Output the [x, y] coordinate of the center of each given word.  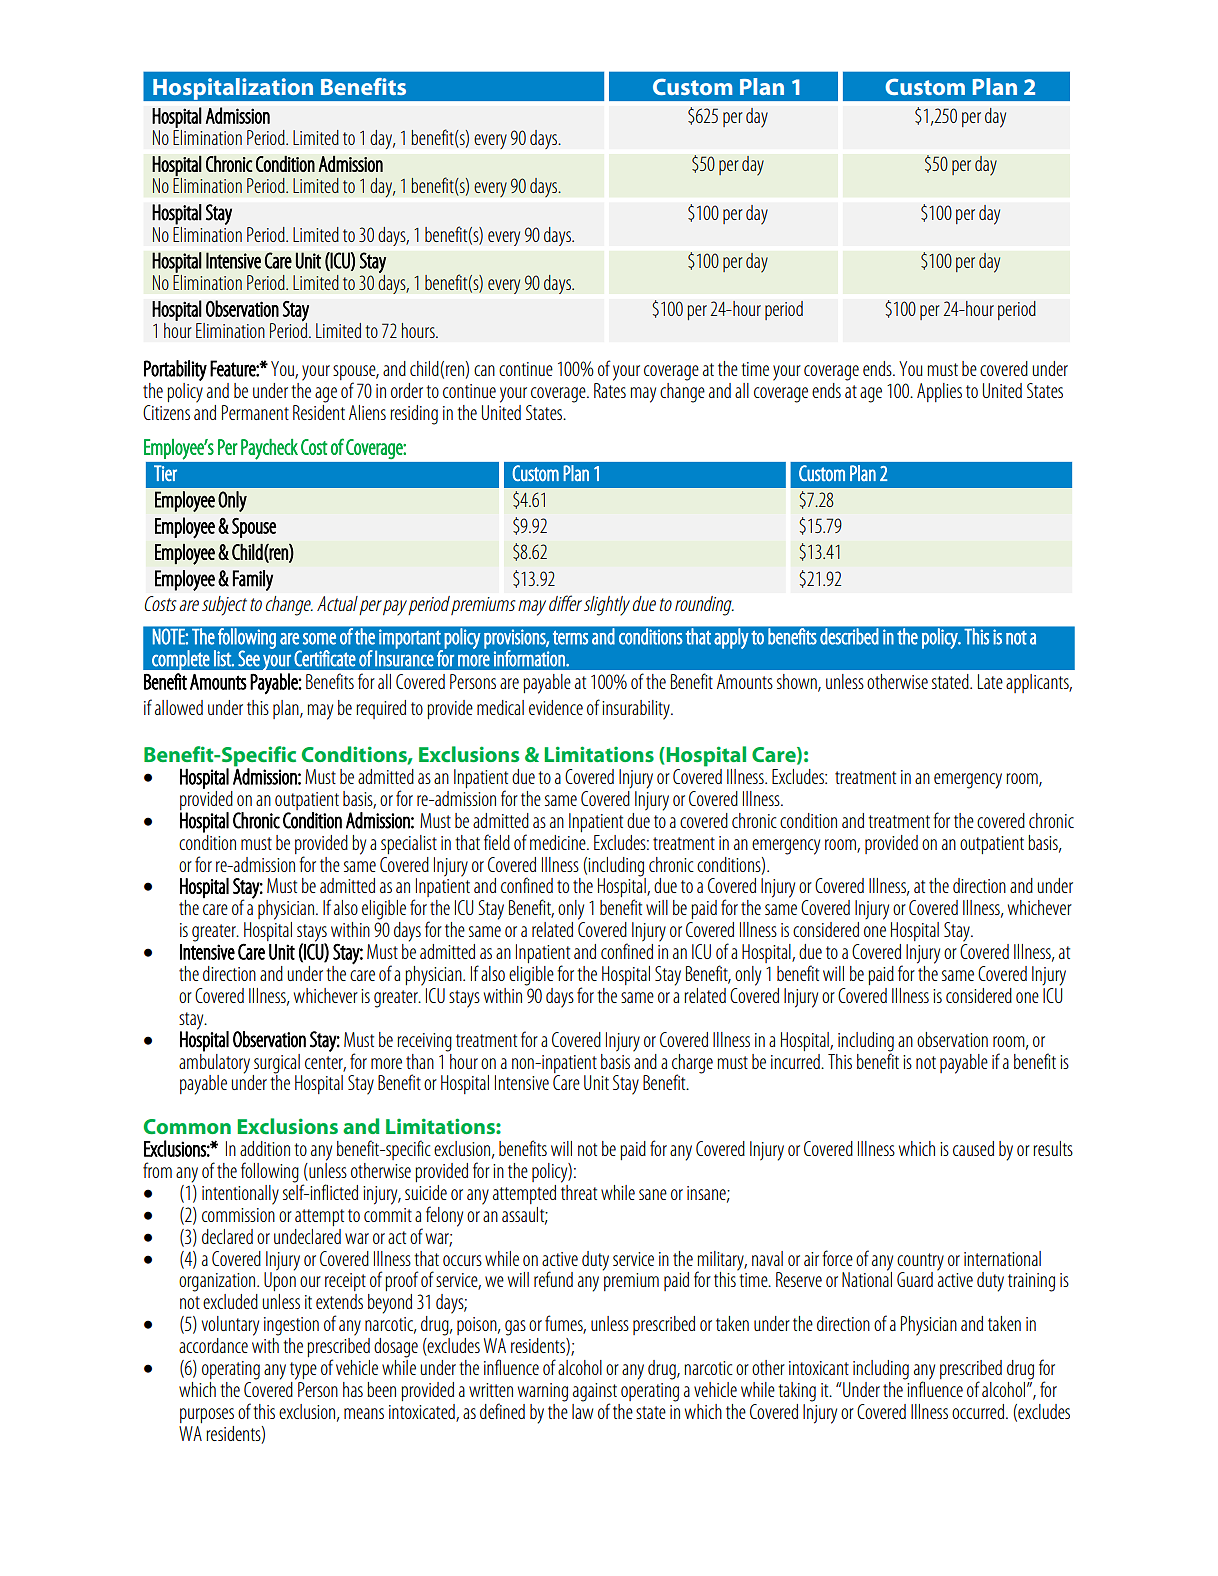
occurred [979, 1411]
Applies [939, 392]
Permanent [255, 412]
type [303, 1371]
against [595, 1393]
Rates [610, 390]
